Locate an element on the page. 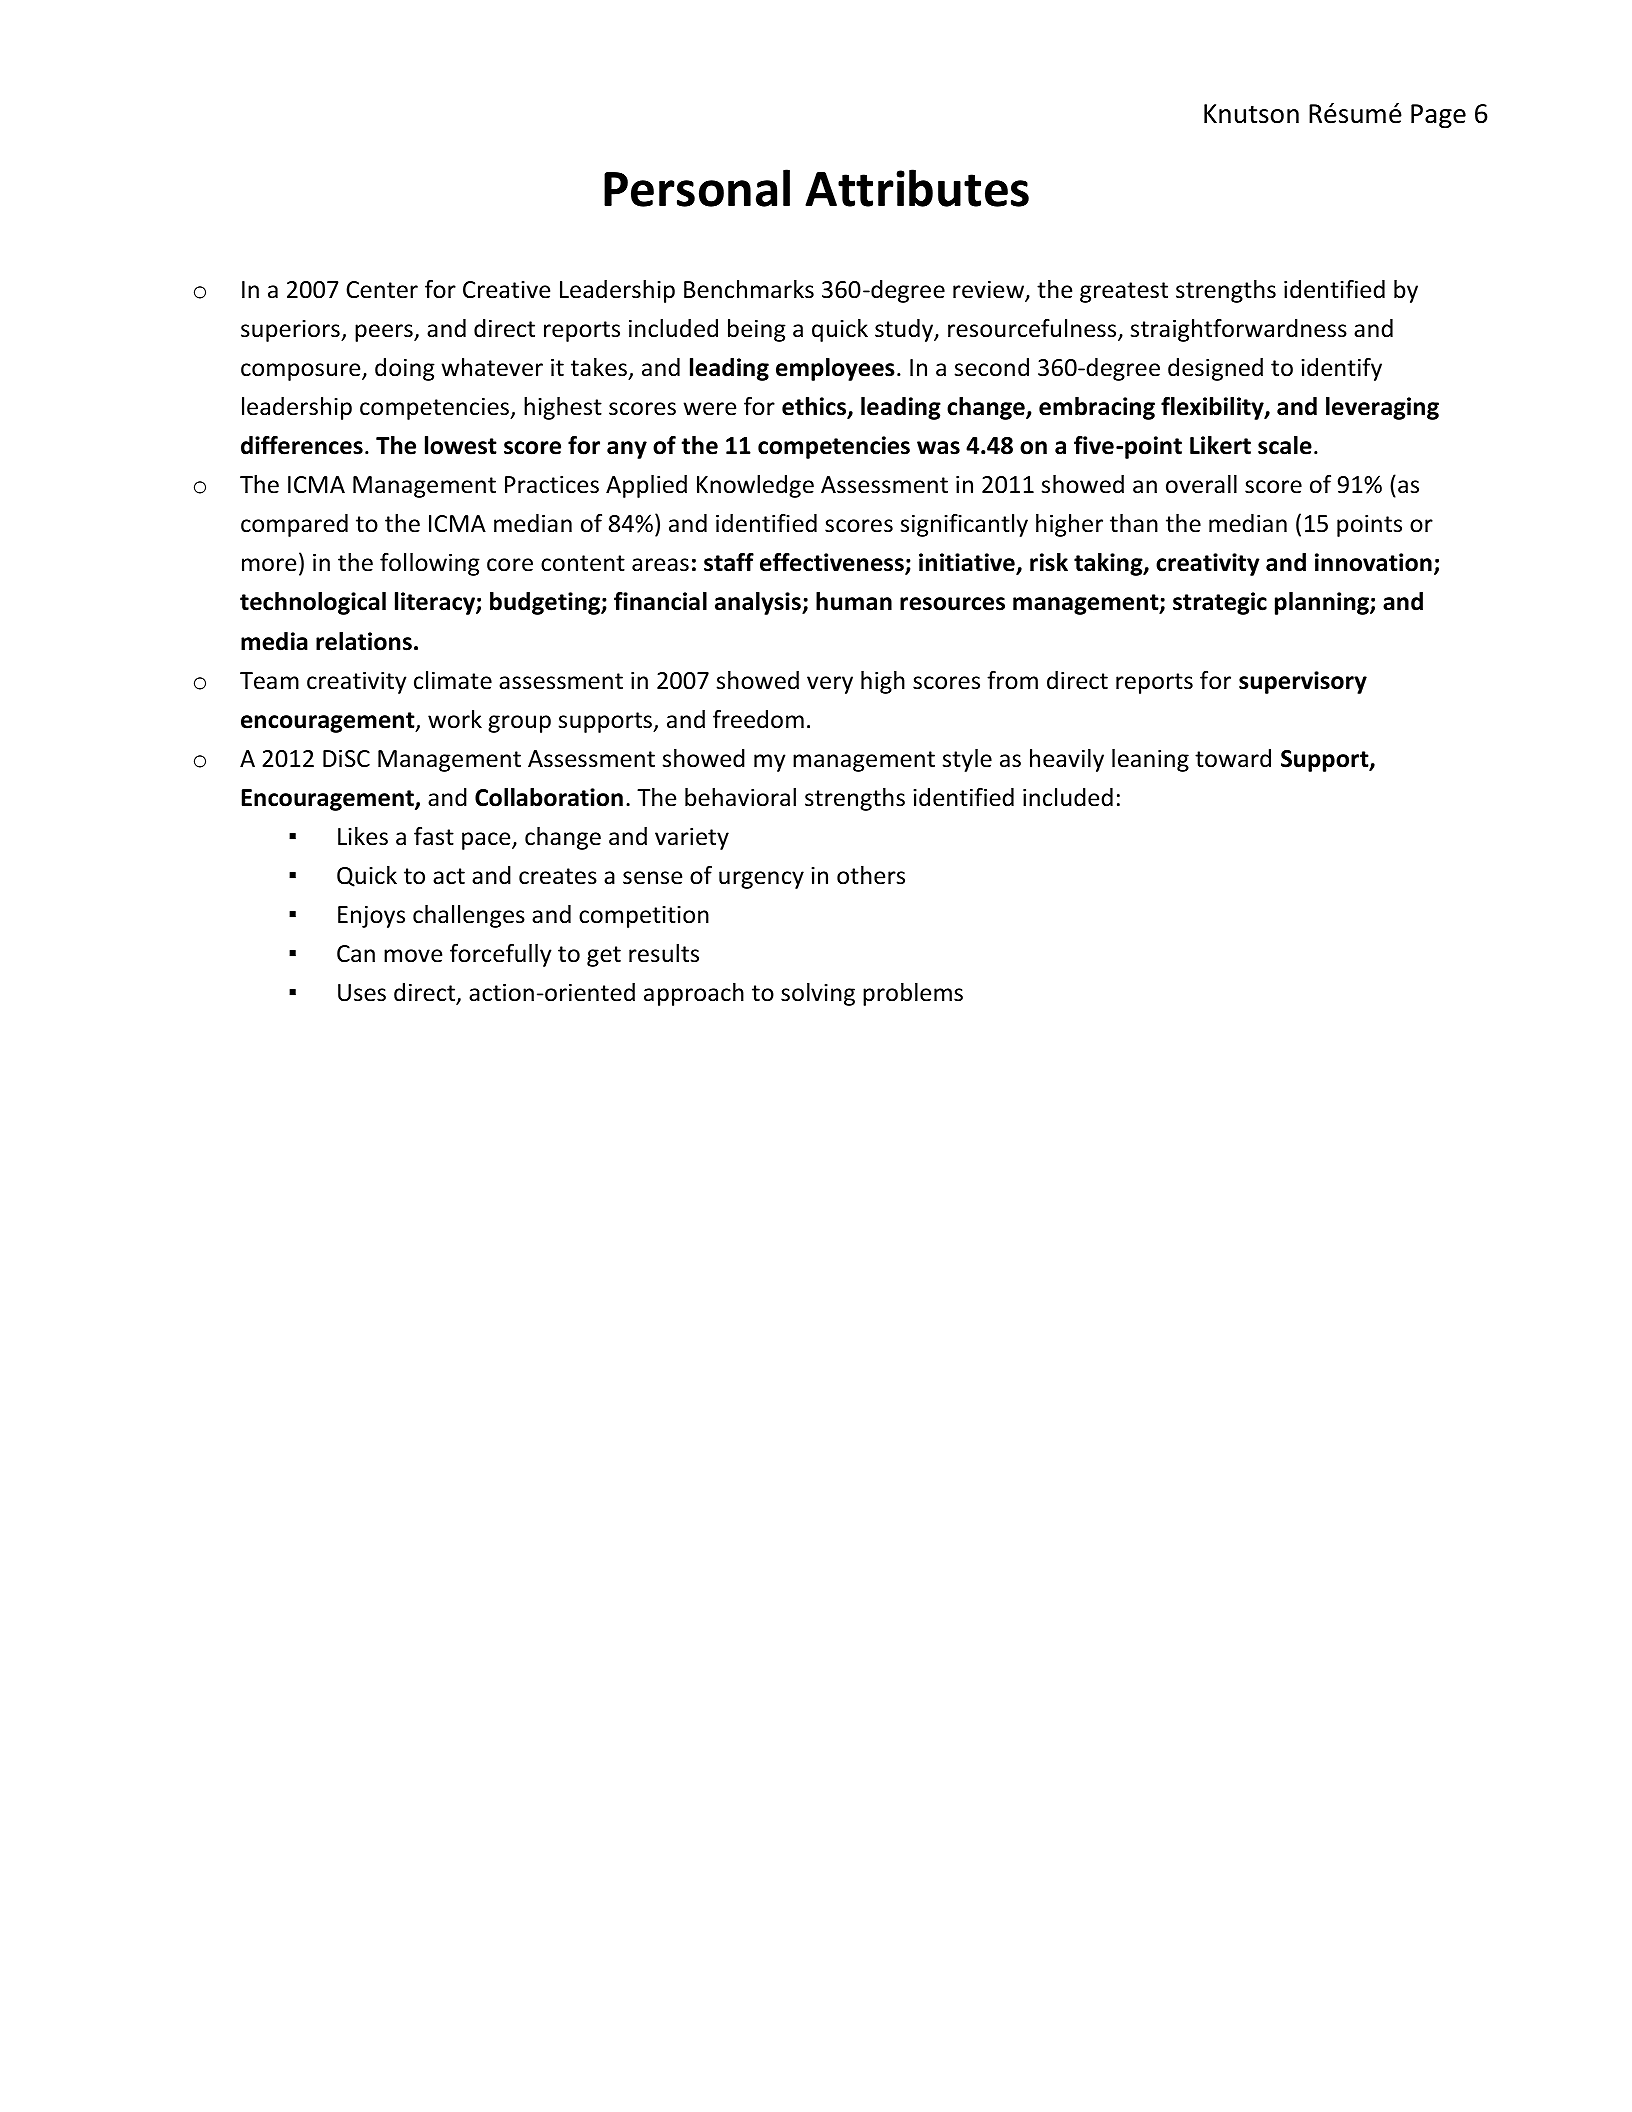  problems is located at coordinates (913, 994).
